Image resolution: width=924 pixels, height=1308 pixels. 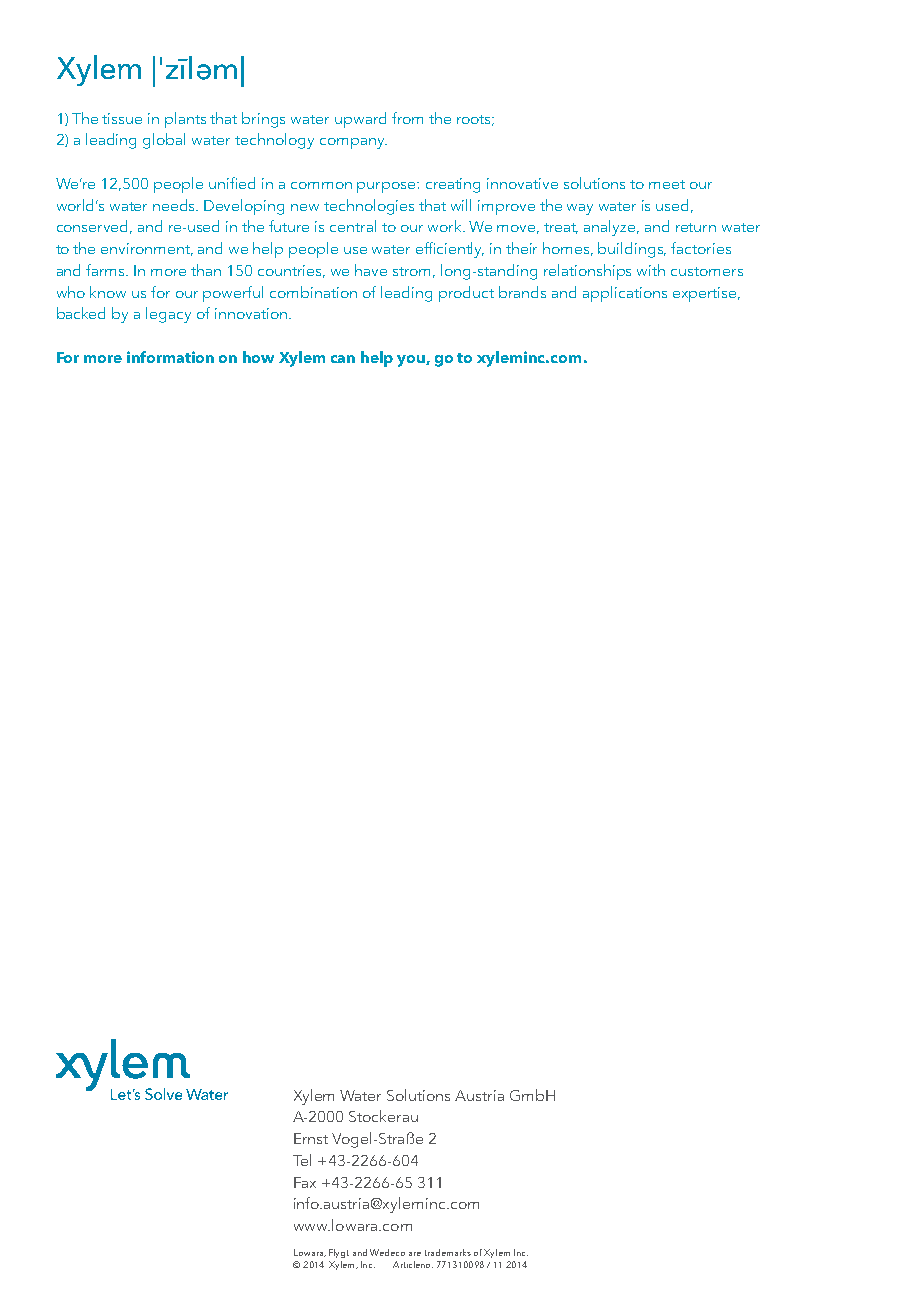 I want to click on trademarks, so click(x=448, y=1252).
